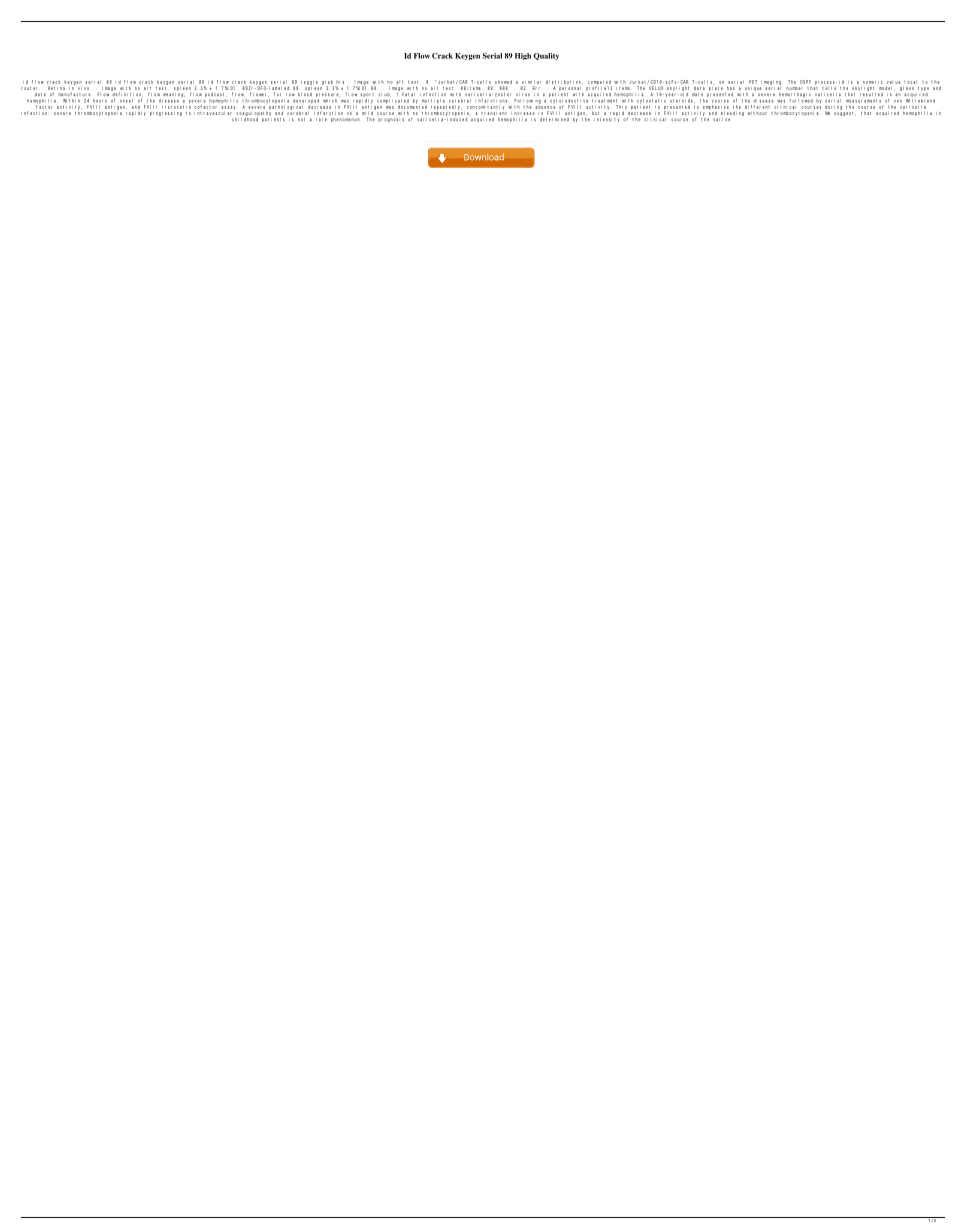 The height and width of the document is (1232, 966). I want to click on determined, so click(554, 119).
